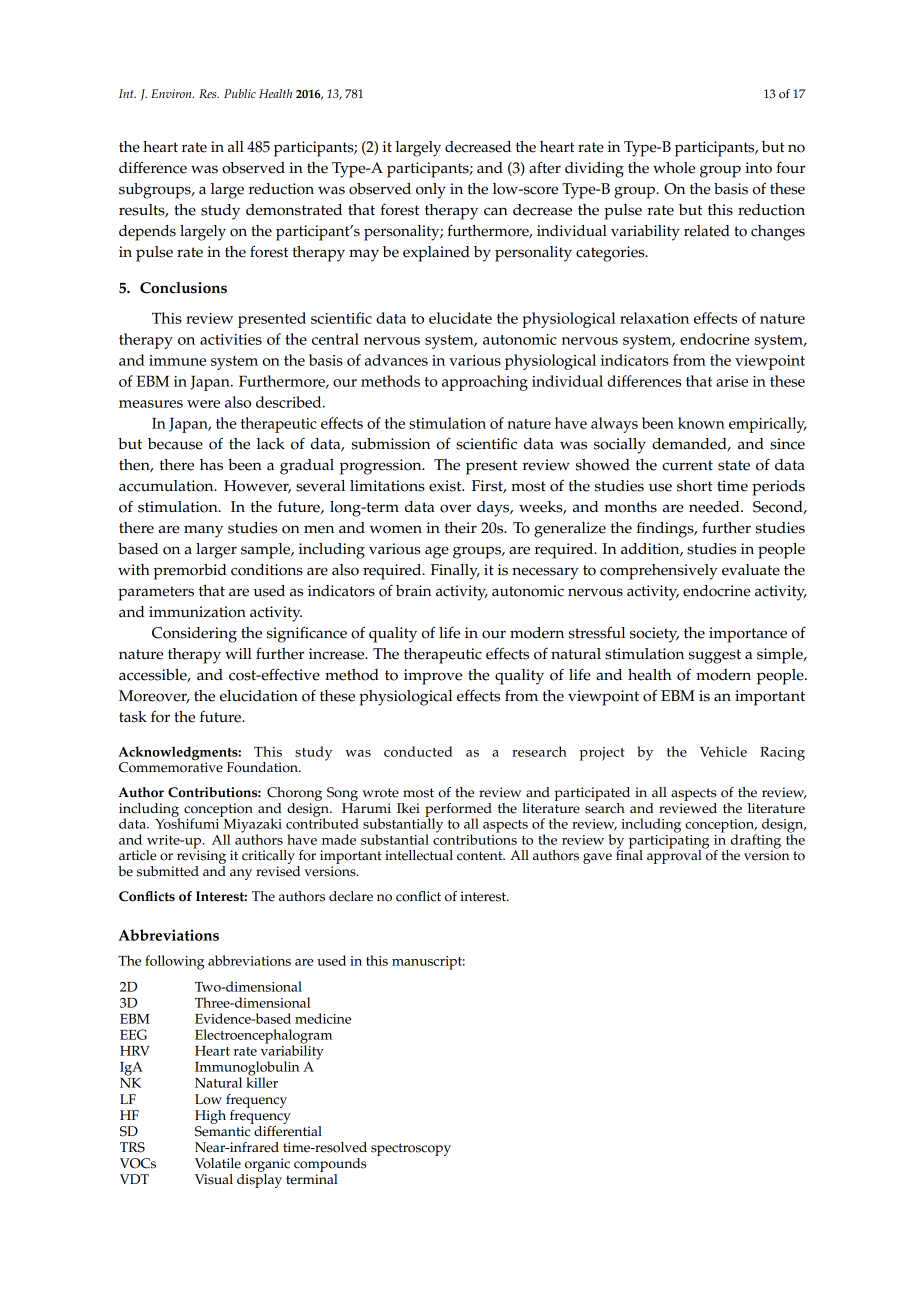 The height and width of the screenshot is (1308, 924). I want to click on content, so click(481, 856).
